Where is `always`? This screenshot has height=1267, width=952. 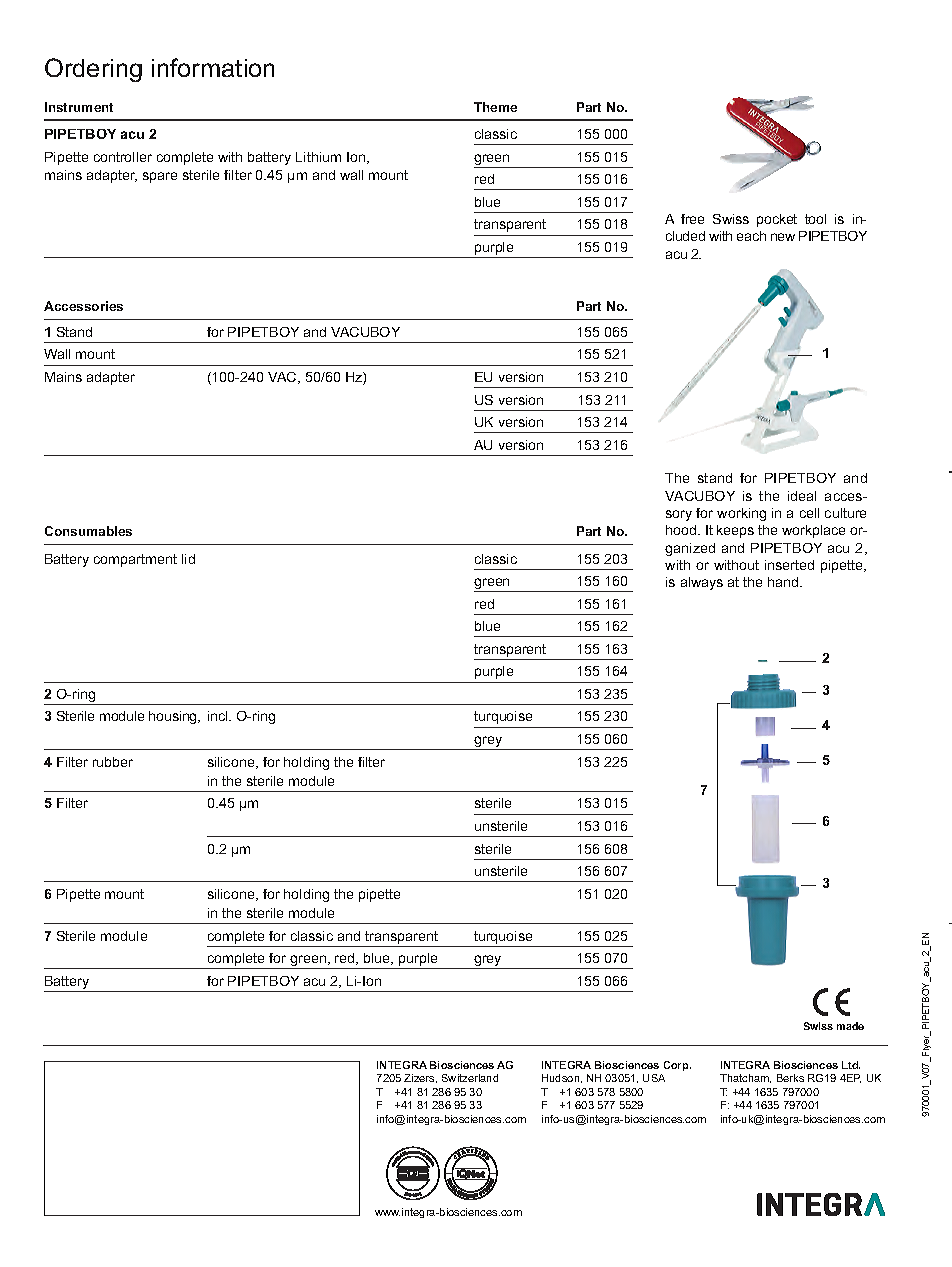
always is located at coordinates (702, 583).
